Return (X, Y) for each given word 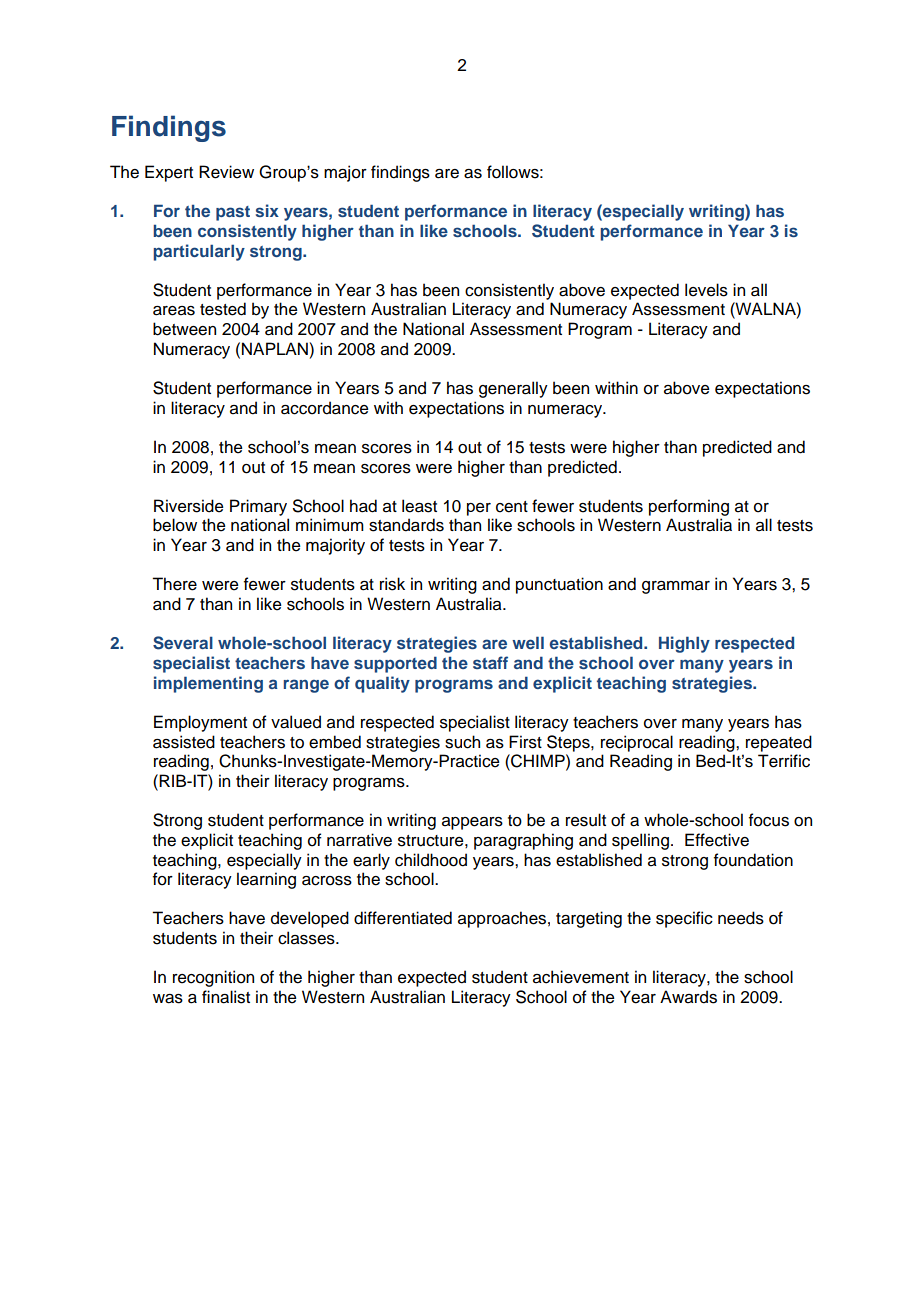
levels (706, 290)
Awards (688, 997)
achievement (581, 977)
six (267, 210)
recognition (213, 978)
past (233, 213)
